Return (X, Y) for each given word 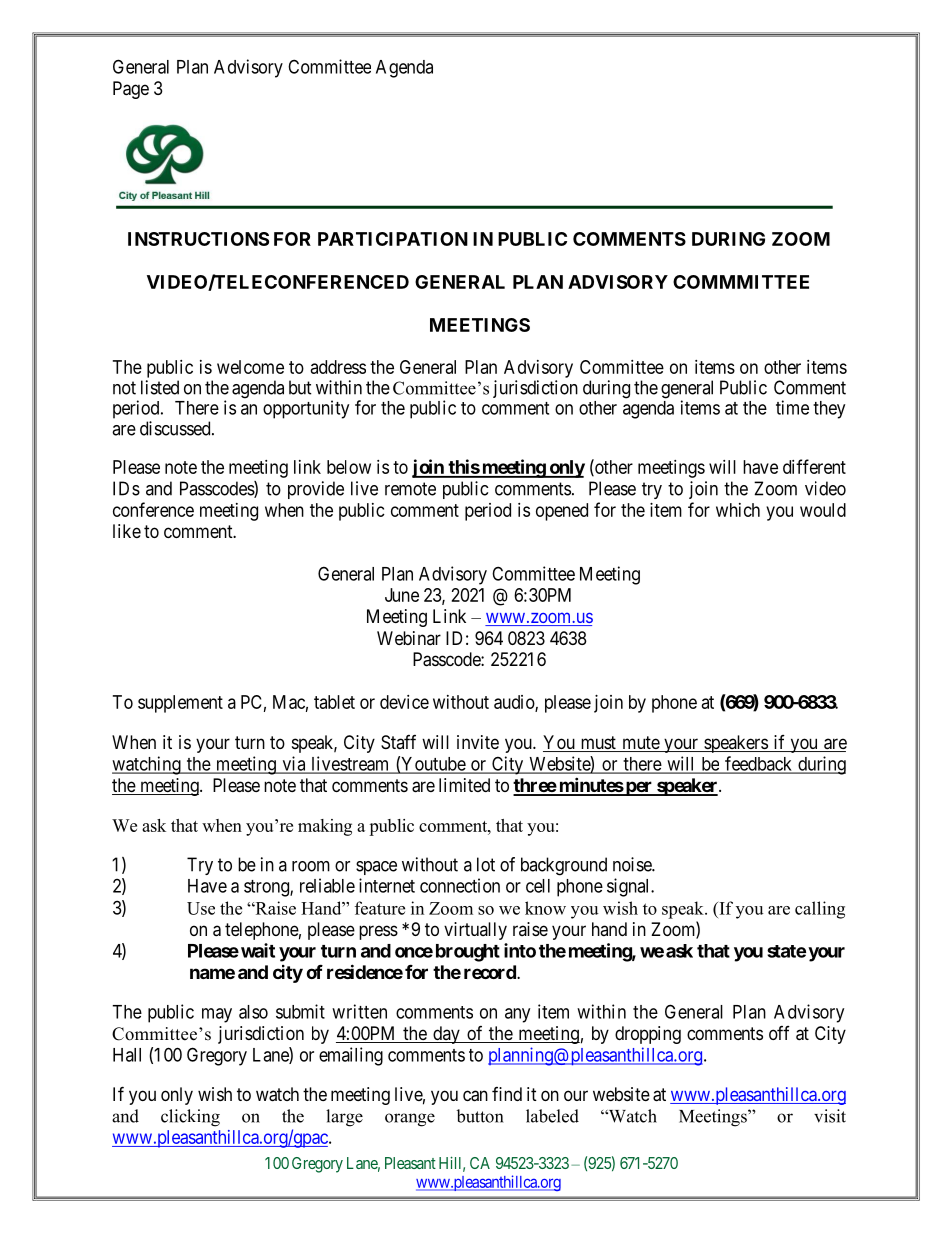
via (294, 764)
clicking (190, 1118)
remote (410, 489)
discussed (176, 428)
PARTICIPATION (393, 239)
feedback (759, 764)
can (475, 1096)
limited (464, 785)
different (814, 466)
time (792, 407)
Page (131, 90)
